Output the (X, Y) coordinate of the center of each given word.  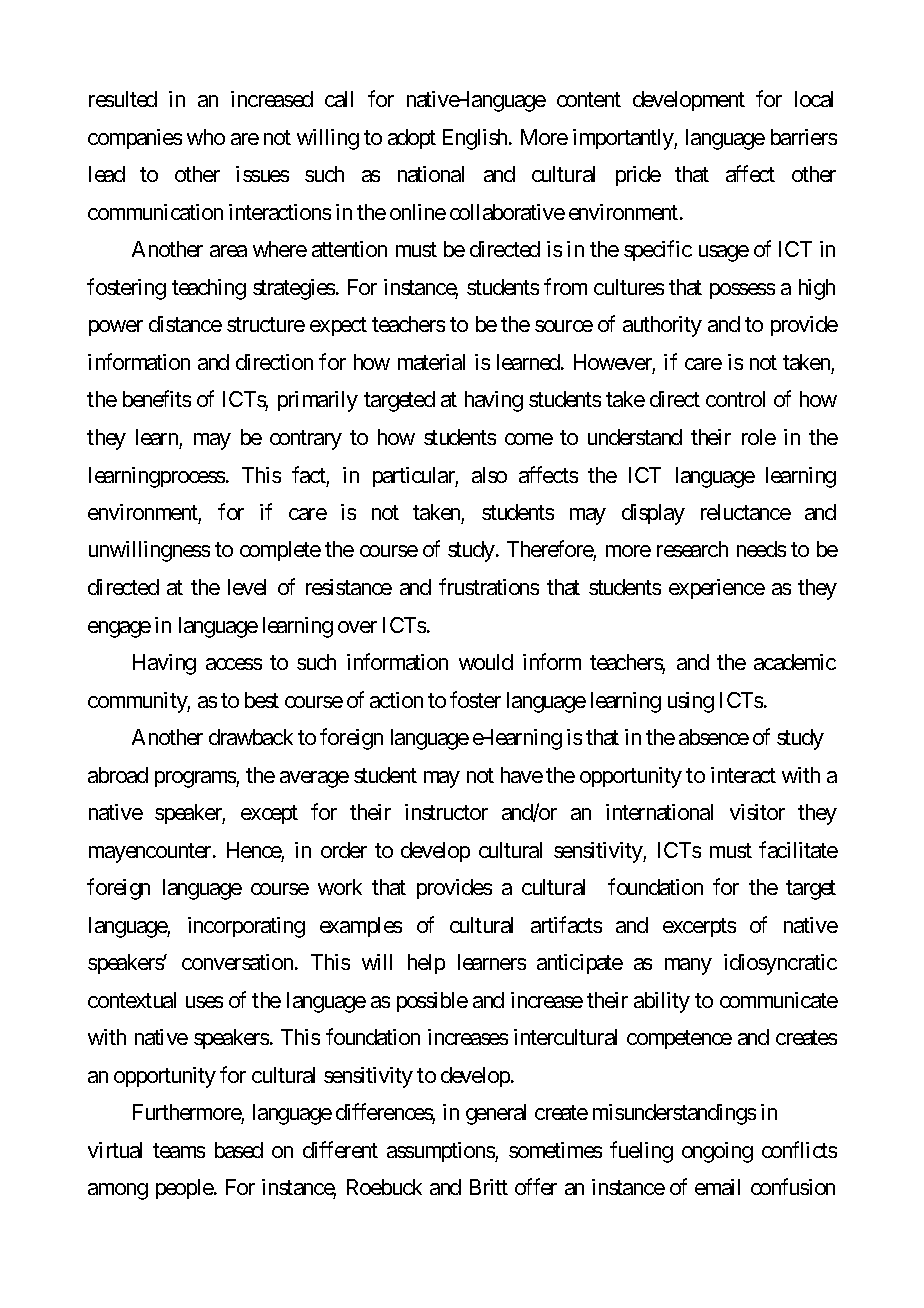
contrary (306, 440)
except (269, 815)
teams (179, 1150)
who (206, 137)
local (814, 99)
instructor (446, 812)
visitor (757, 812)
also (489, 475)
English (476, 139)
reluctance (746, 512)
